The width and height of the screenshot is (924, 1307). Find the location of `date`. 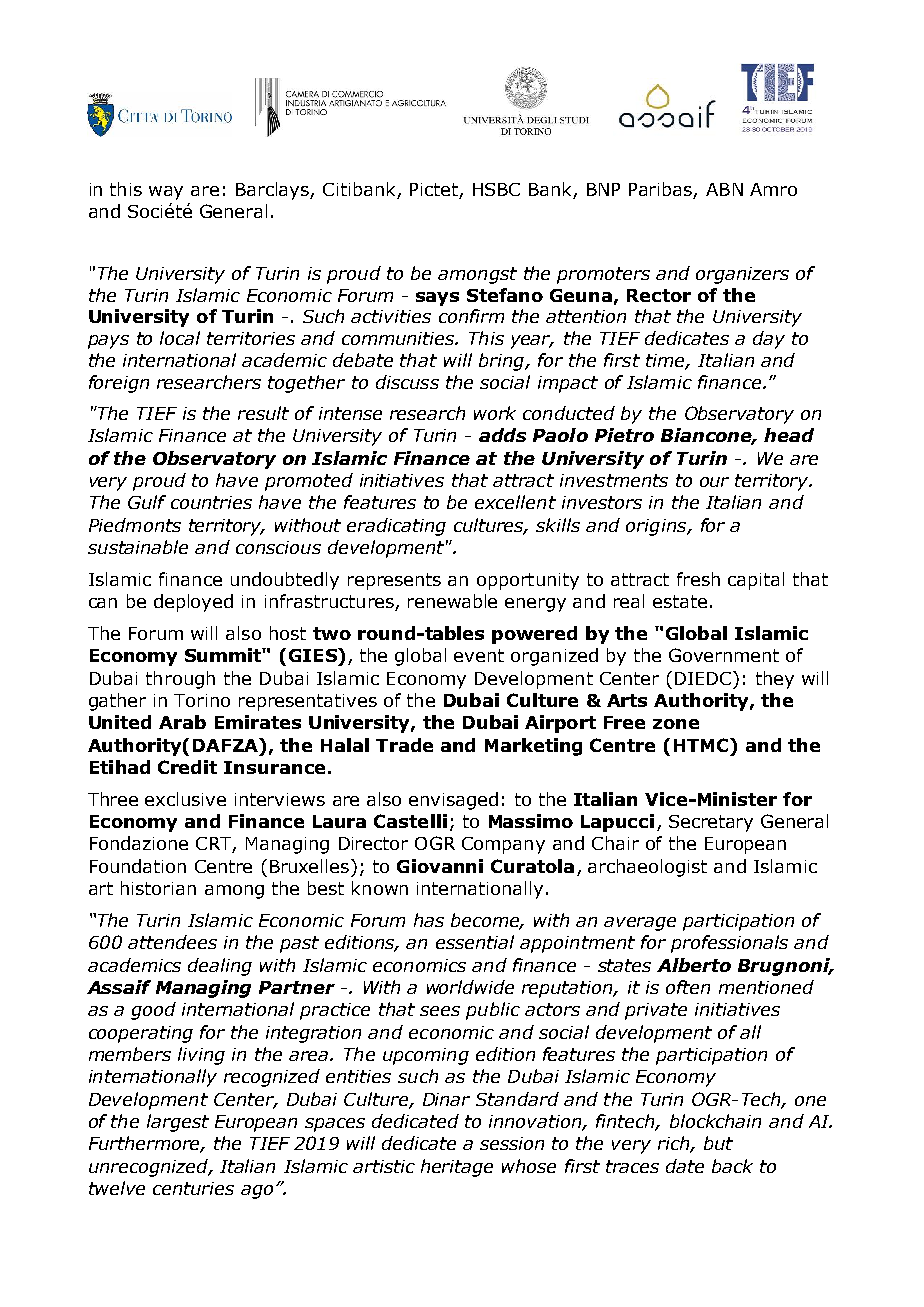

date is located at coordinates (685, 1166).
